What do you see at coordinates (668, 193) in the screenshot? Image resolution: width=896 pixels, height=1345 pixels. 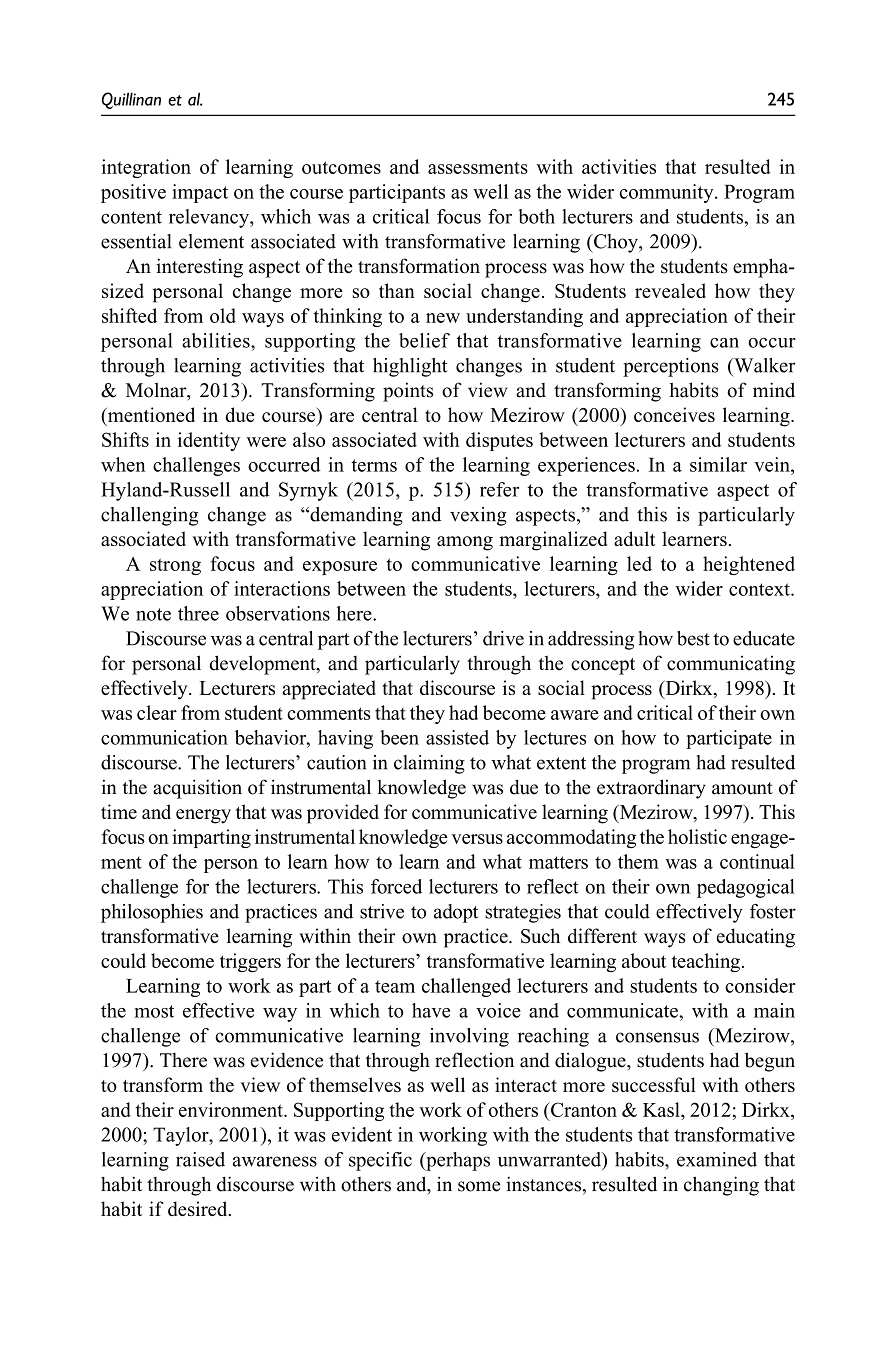 I see `community` at bounding box center [668, 193].
